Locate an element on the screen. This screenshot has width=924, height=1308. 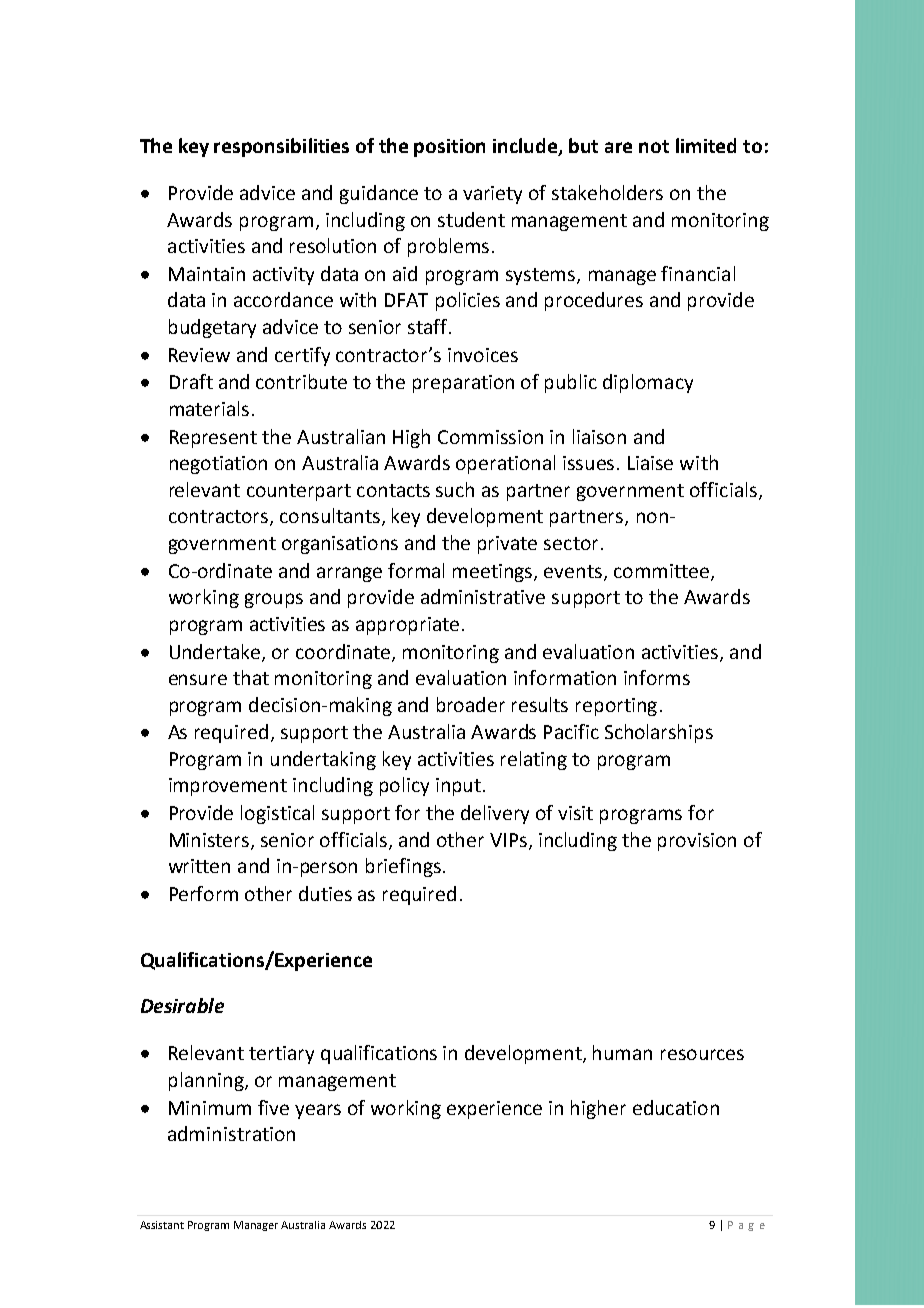
broader is located at coordinates (471, 704).
